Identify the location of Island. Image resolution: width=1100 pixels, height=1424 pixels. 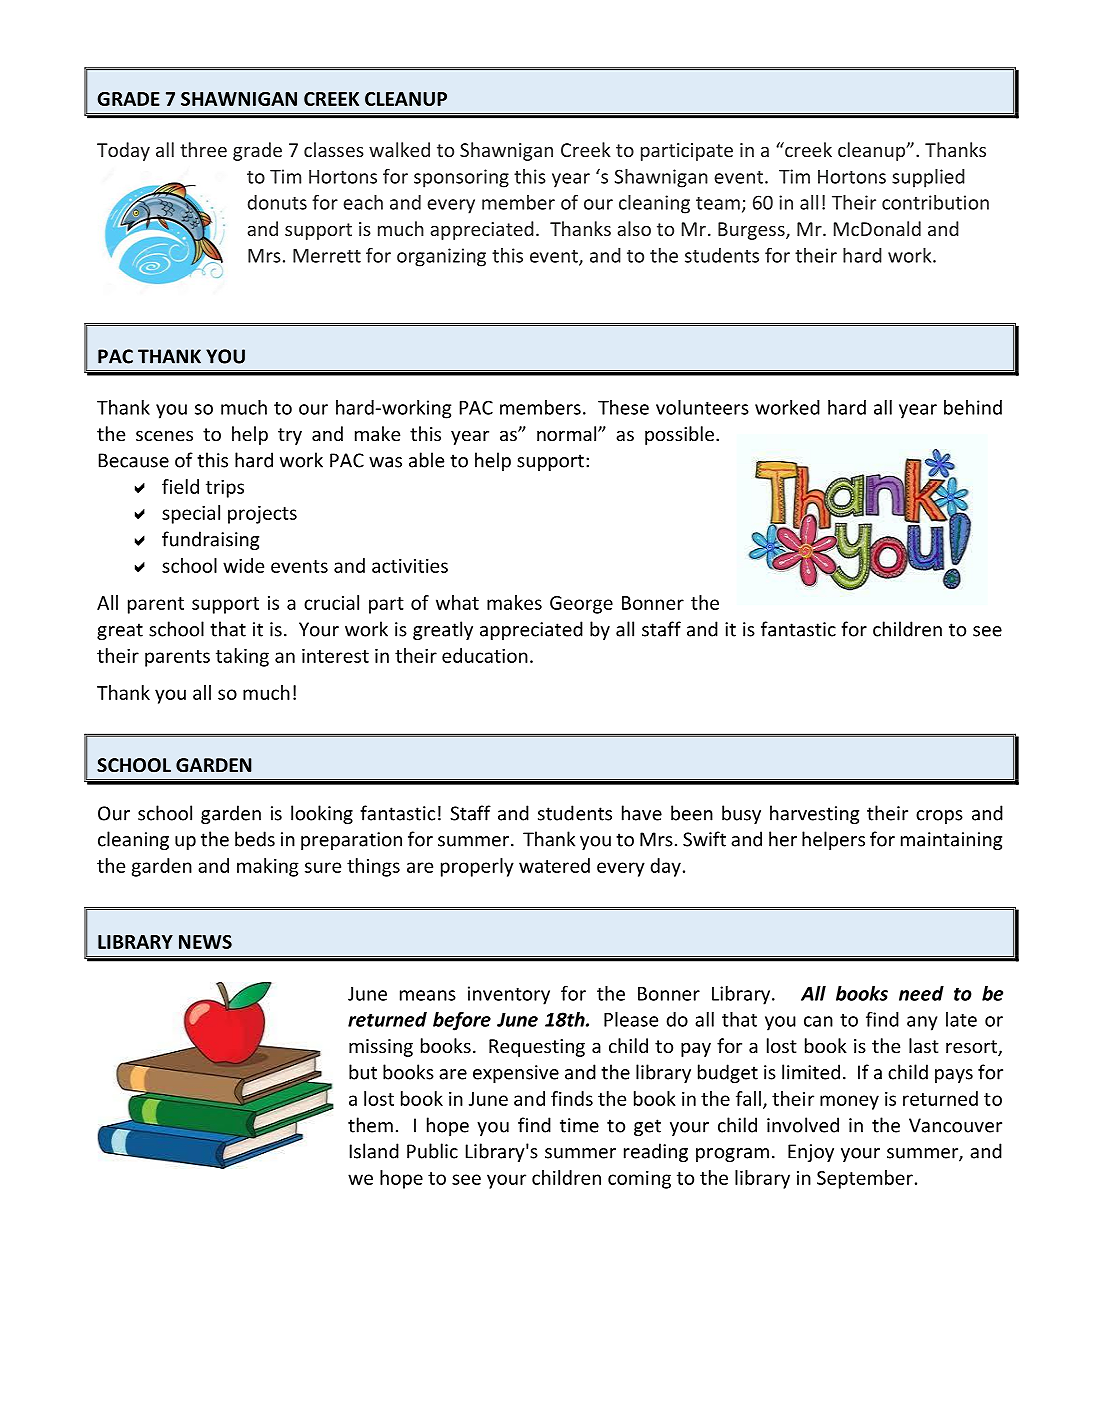
(374, 1151).
